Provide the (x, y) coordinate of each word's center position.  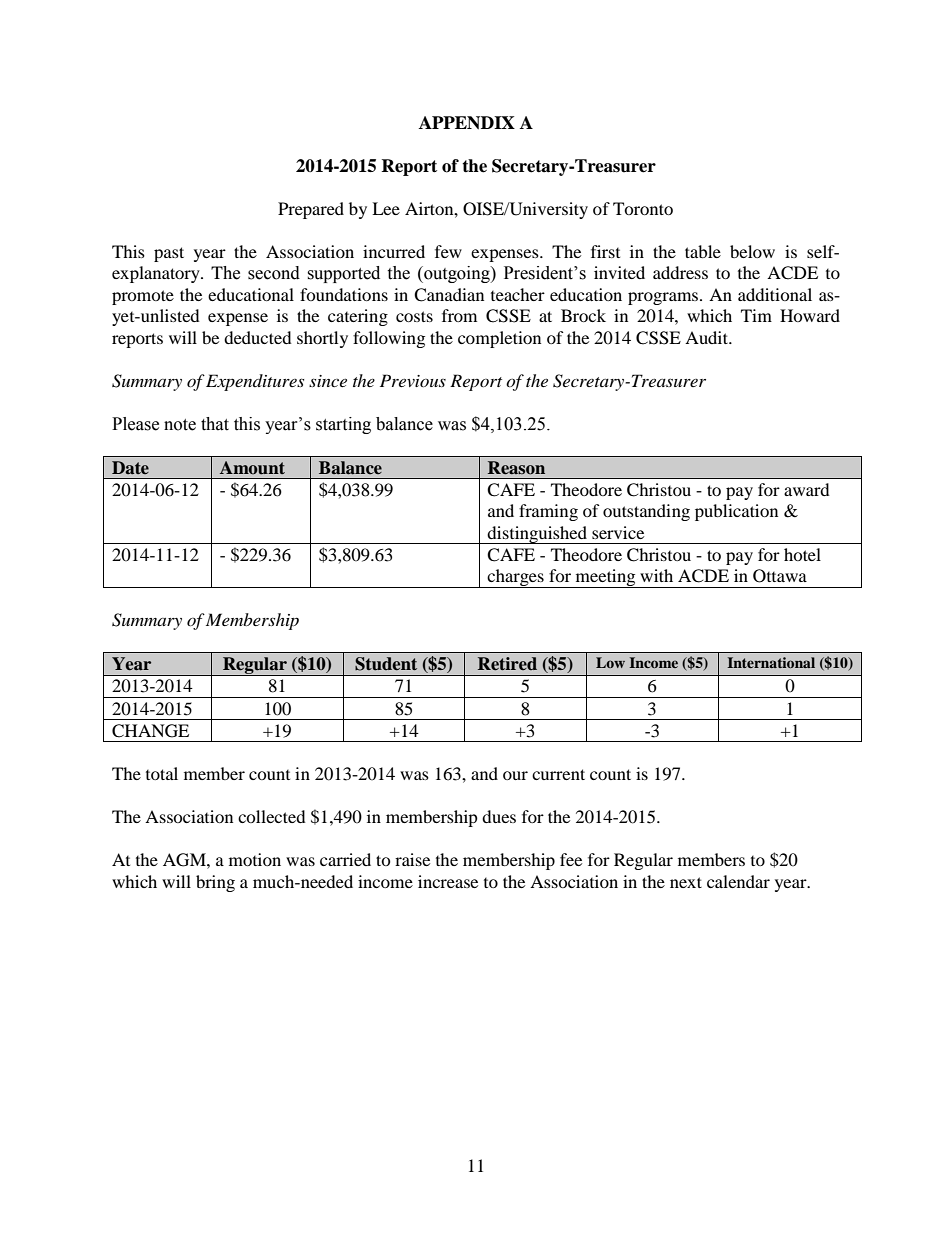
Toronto (643, 208)
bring (215, 883)
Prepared (311, 210)
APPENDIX (467, 123)
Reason (516, 468)
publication (736, 512)
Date (130, 467)
